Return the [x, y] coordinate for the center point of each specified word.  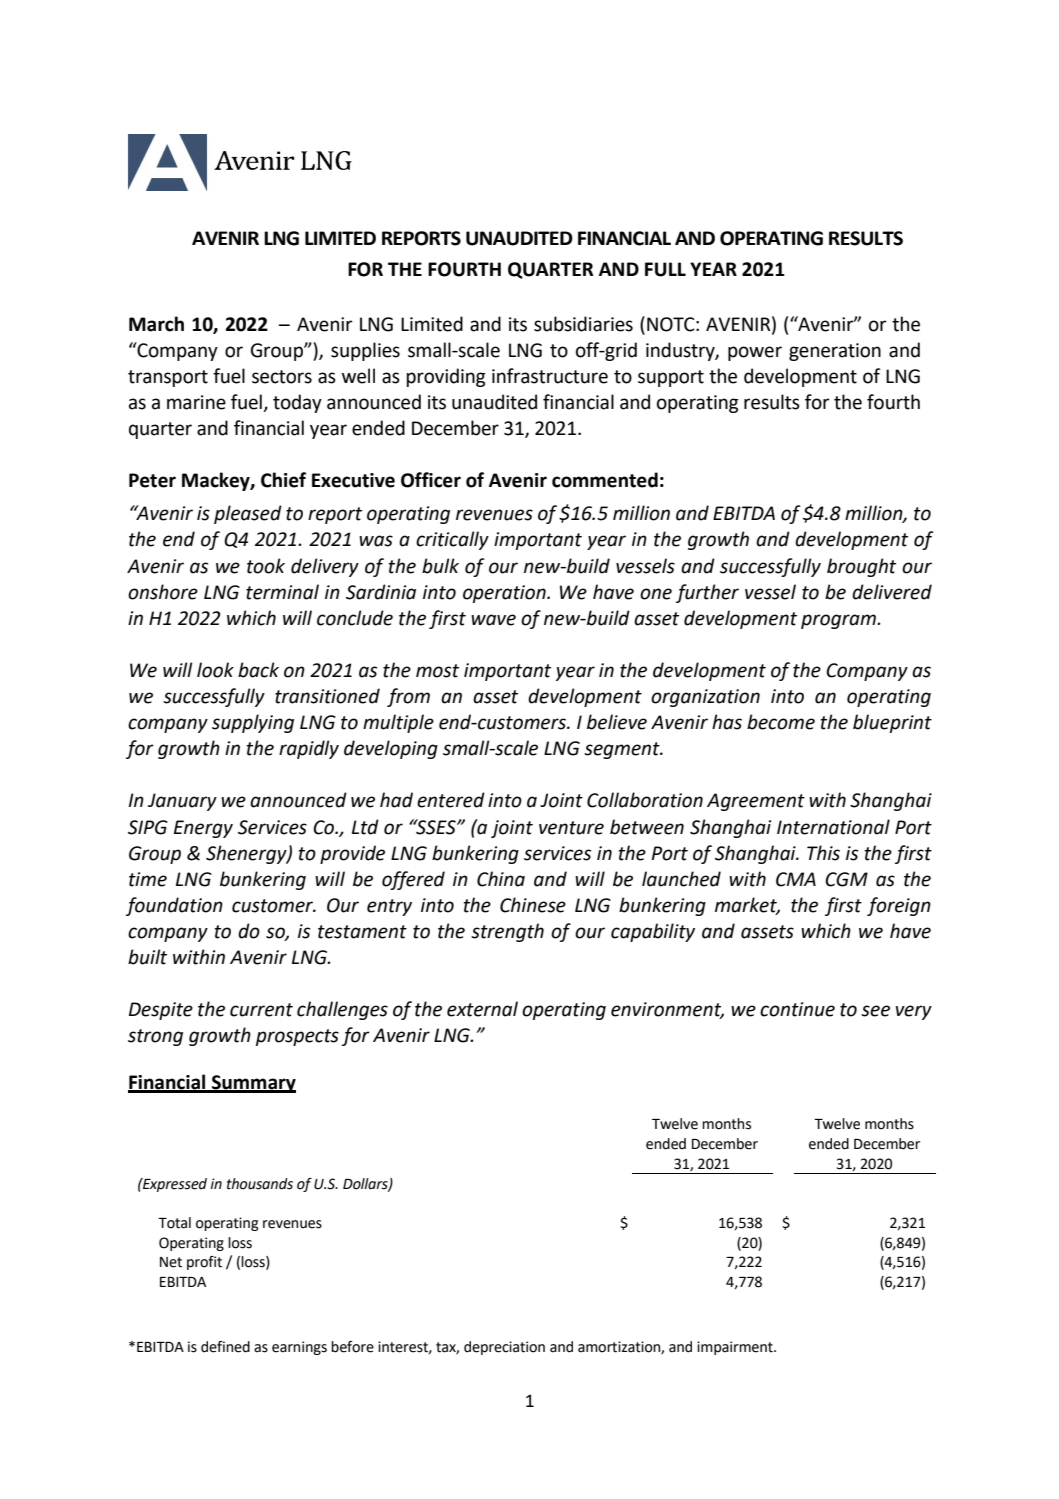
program [839, 621]
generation [835, 352]
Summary [253, 1084]
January [182, 802]
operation [505, 594]
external [482, 1009]
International [833, 827]
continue [797, 1009]
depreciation [504, 1348]
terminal [282, 592]
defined [225, 1347]
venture [571, 828]
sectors [282, 377]
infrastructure [550, 376]
